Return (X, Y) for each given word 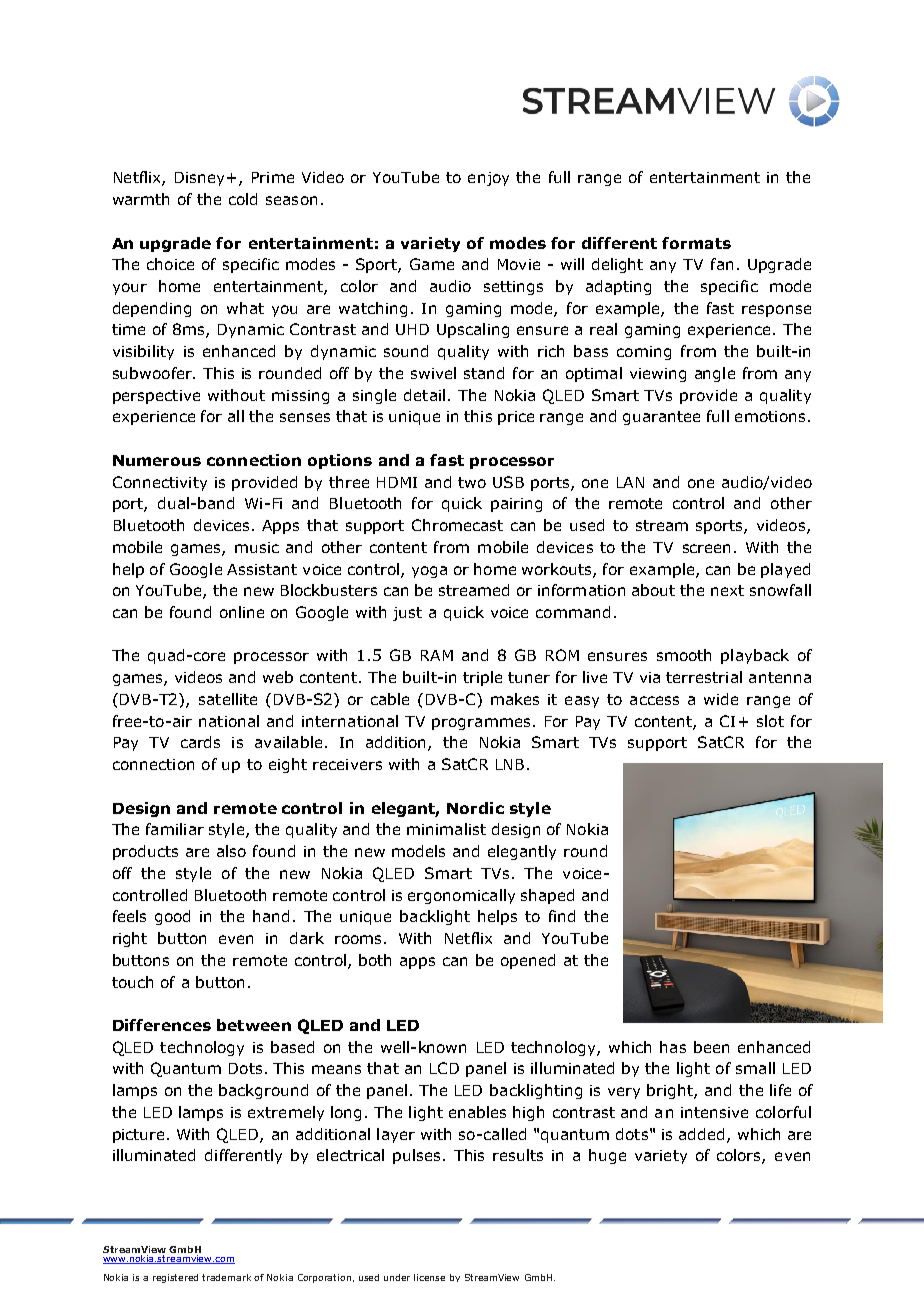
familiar (175, 829)
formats (696, 243)
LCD (444, 1068)
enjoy (488, 179)
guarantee (661, 418)
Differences (162, 1025)
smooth (684, 655)
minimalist (446, 829)
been (711, 1047)
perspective (156, 397)
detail (424, 395)
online (242, 612)
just (407, 614)
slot (770, 721)
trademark (226, 1277)
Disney (201, 179)
